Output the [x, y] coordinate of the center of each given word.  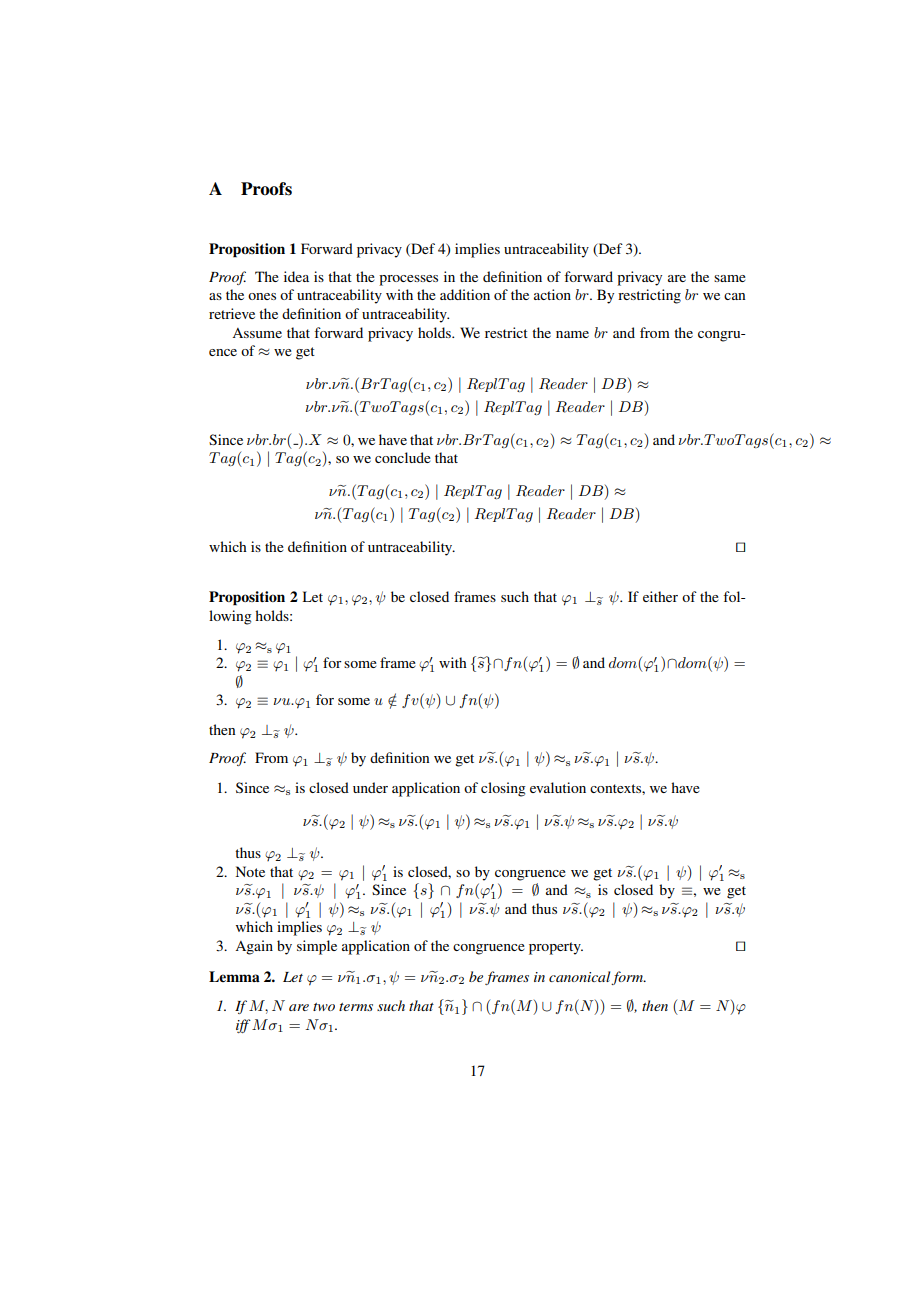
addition [465, 294]
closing [503, 789]
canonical [581, 977]
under [370, 787]
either [660, 596]
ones [262, 296]
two [324, 1007]
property [556, 948]
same [730, 278]
